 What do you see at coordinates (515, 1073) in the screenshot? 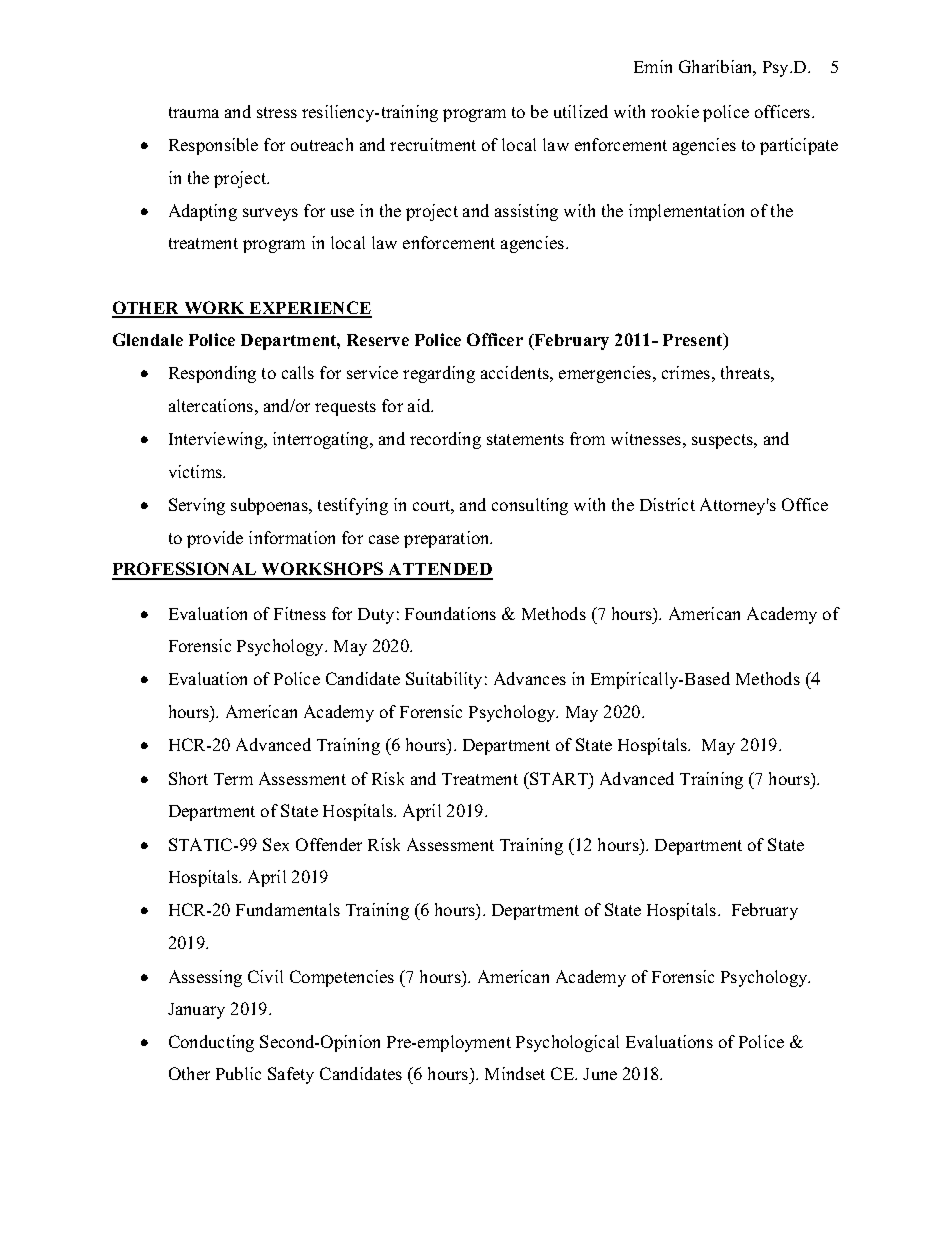
I see `Mindset` at bounding box center [515, 1073].
